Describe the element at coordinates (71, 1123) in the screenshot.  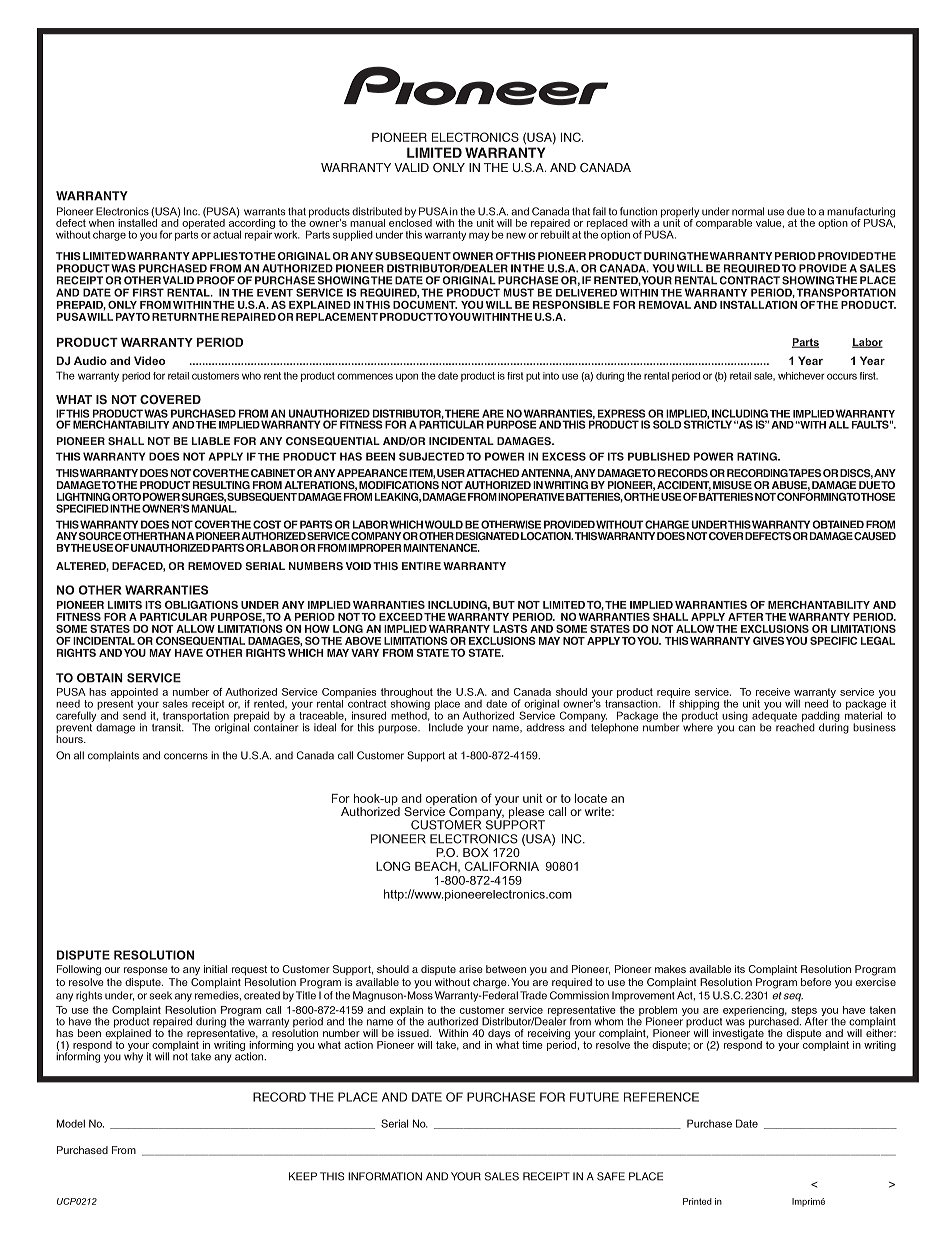
I see `Model` at that location.
